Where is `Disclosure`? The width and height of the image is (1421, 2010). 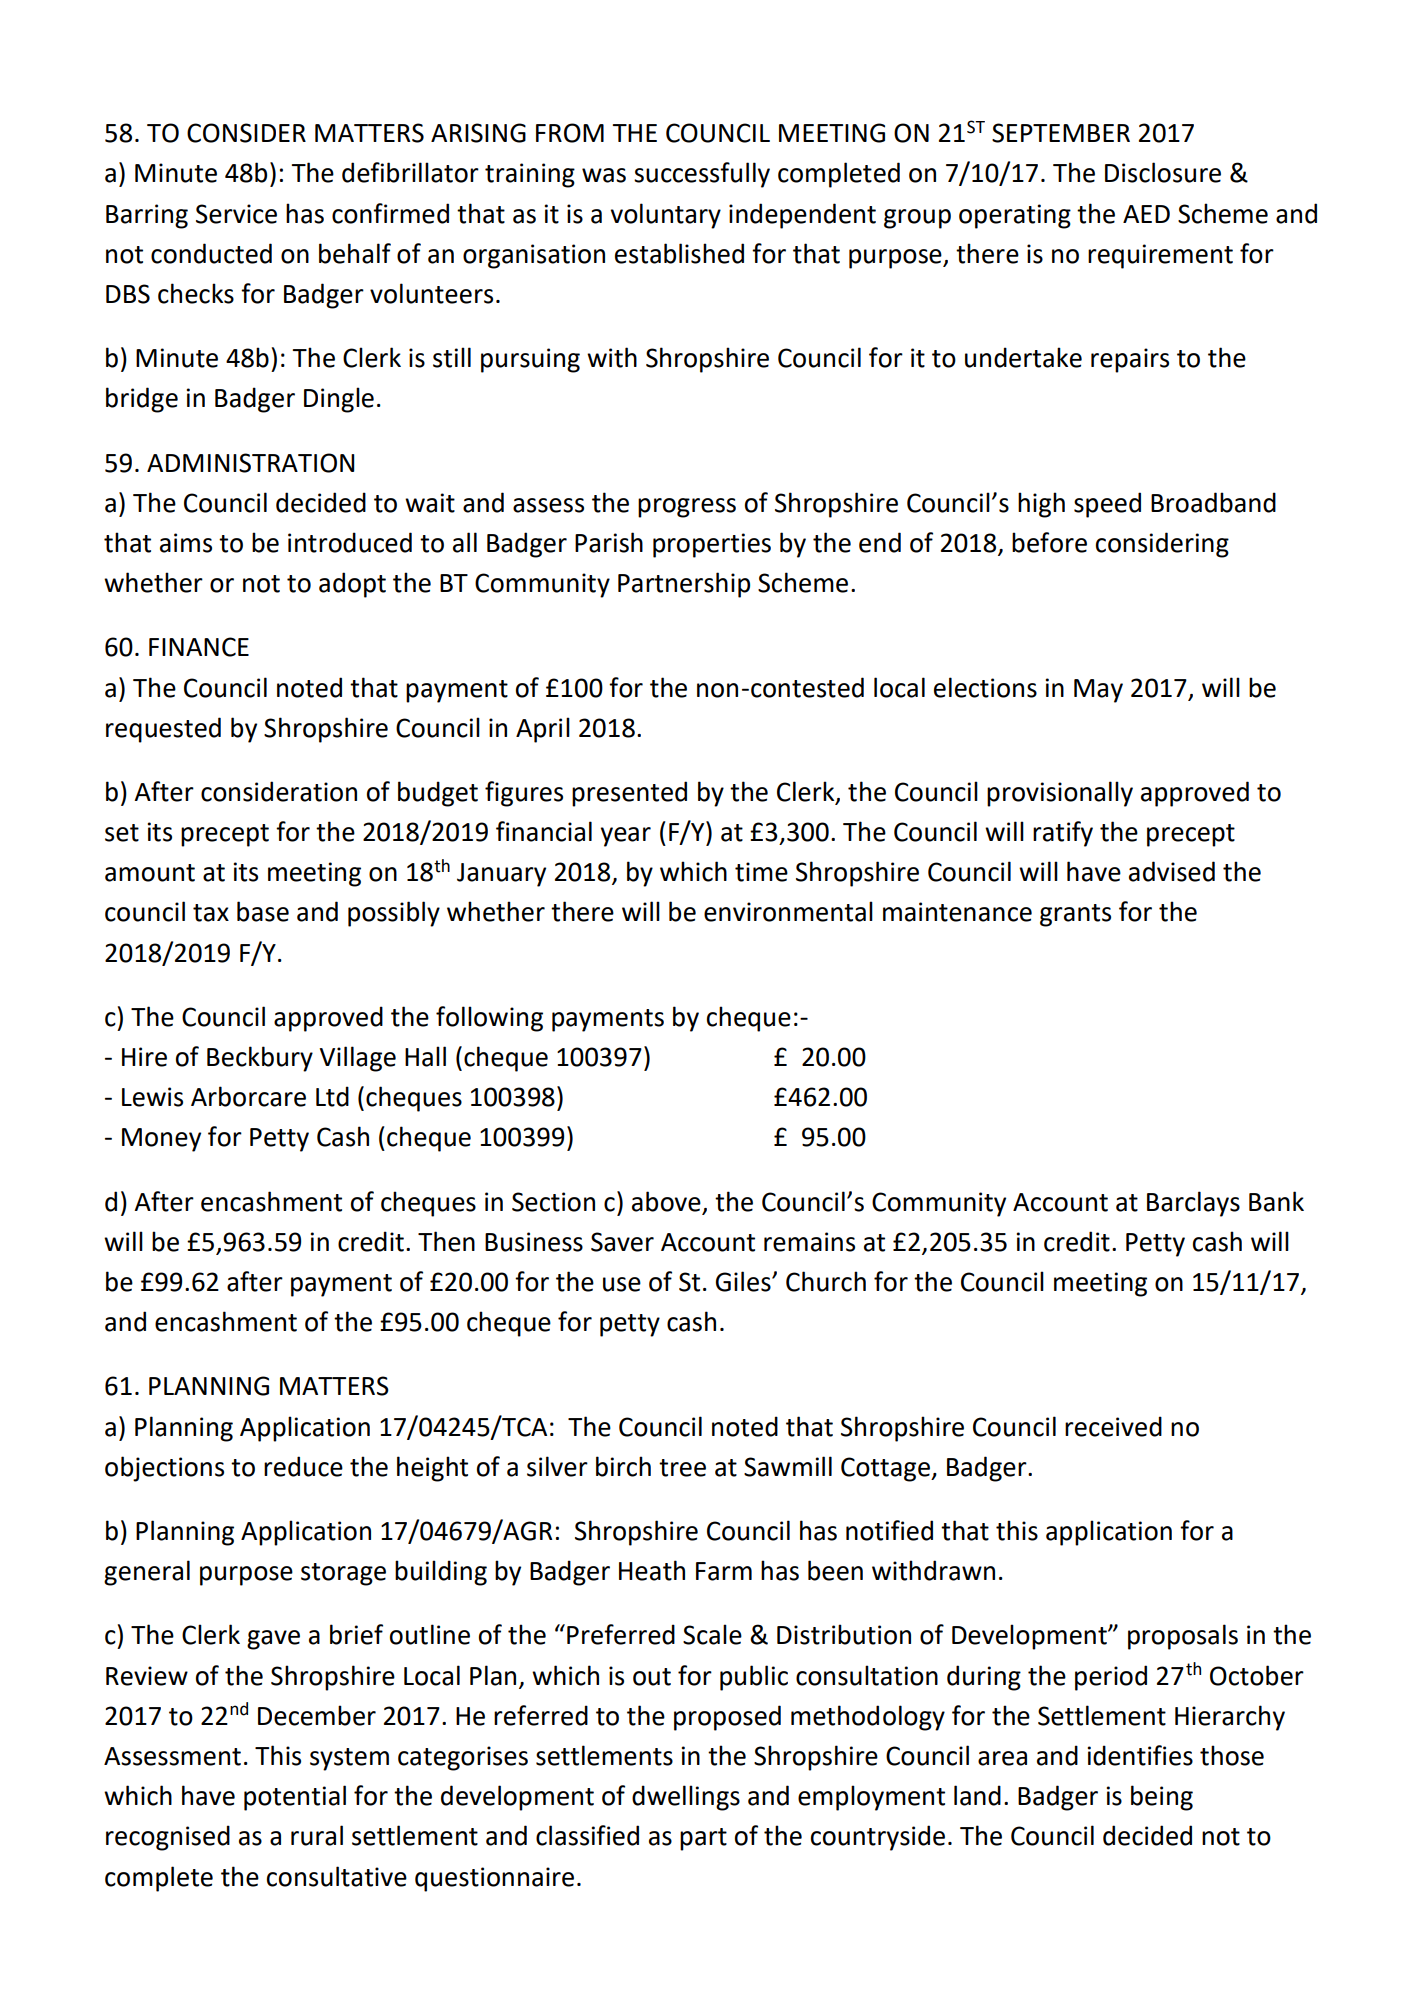
Disclosure is located at coordinates (1163, 172).
